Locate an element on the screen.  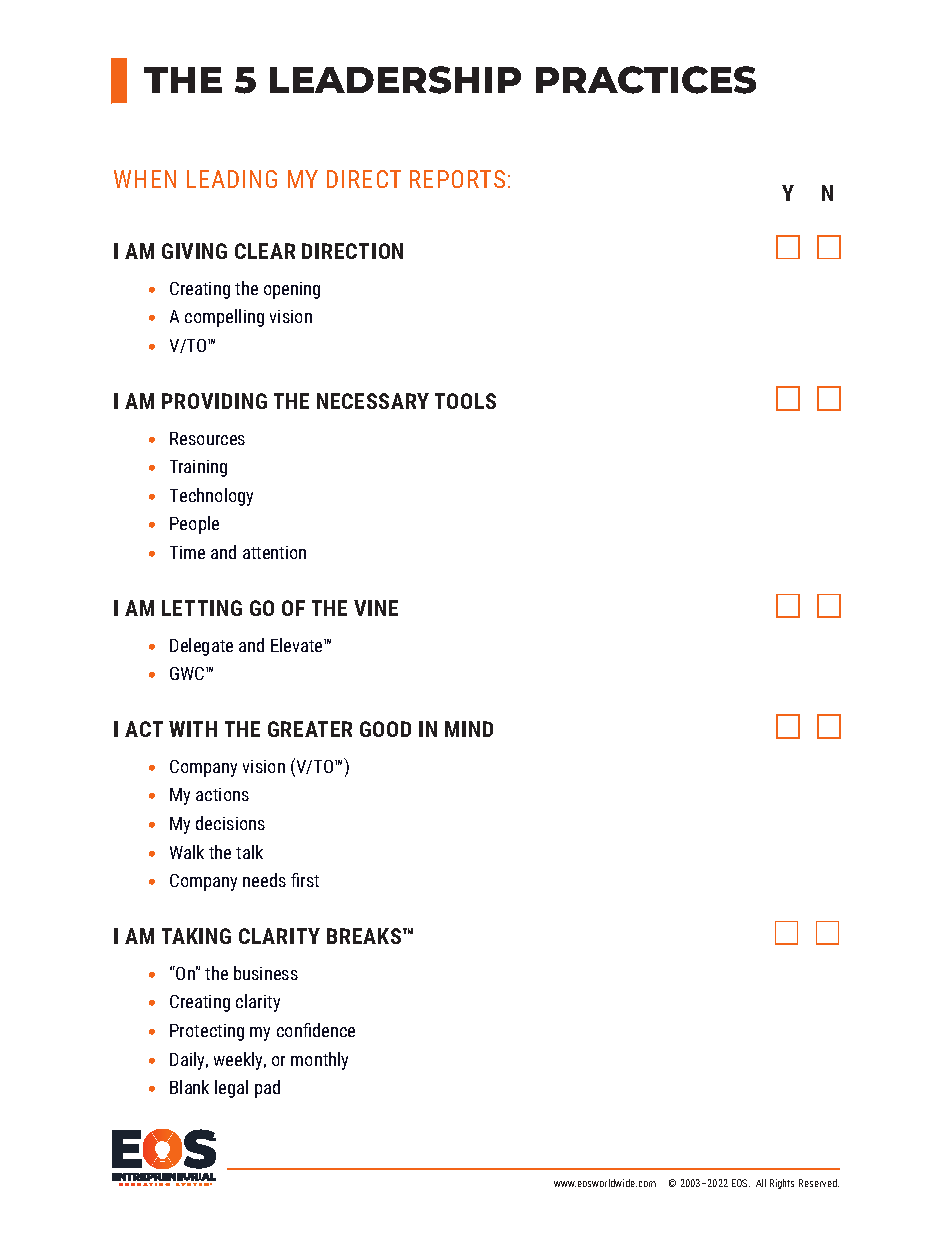
PROVIDING is located at coordinates (214, 401).
